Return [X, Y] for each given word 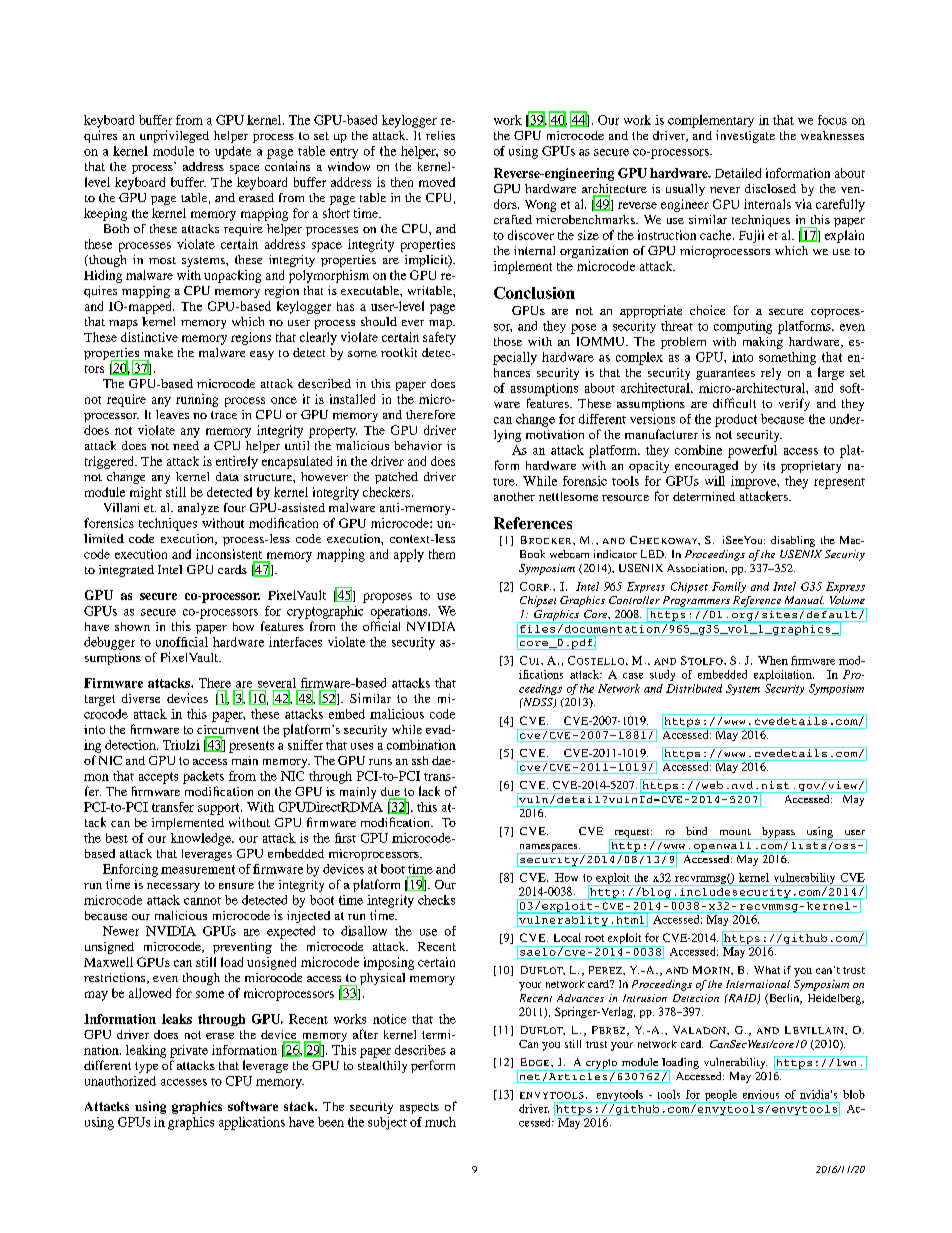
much [440, 1122]
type [146, 1067]
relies [440, 135]
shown [132, 626]
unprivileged [174, 136]
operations [400, 612]
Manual [804, 600]
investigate [745, 136]
